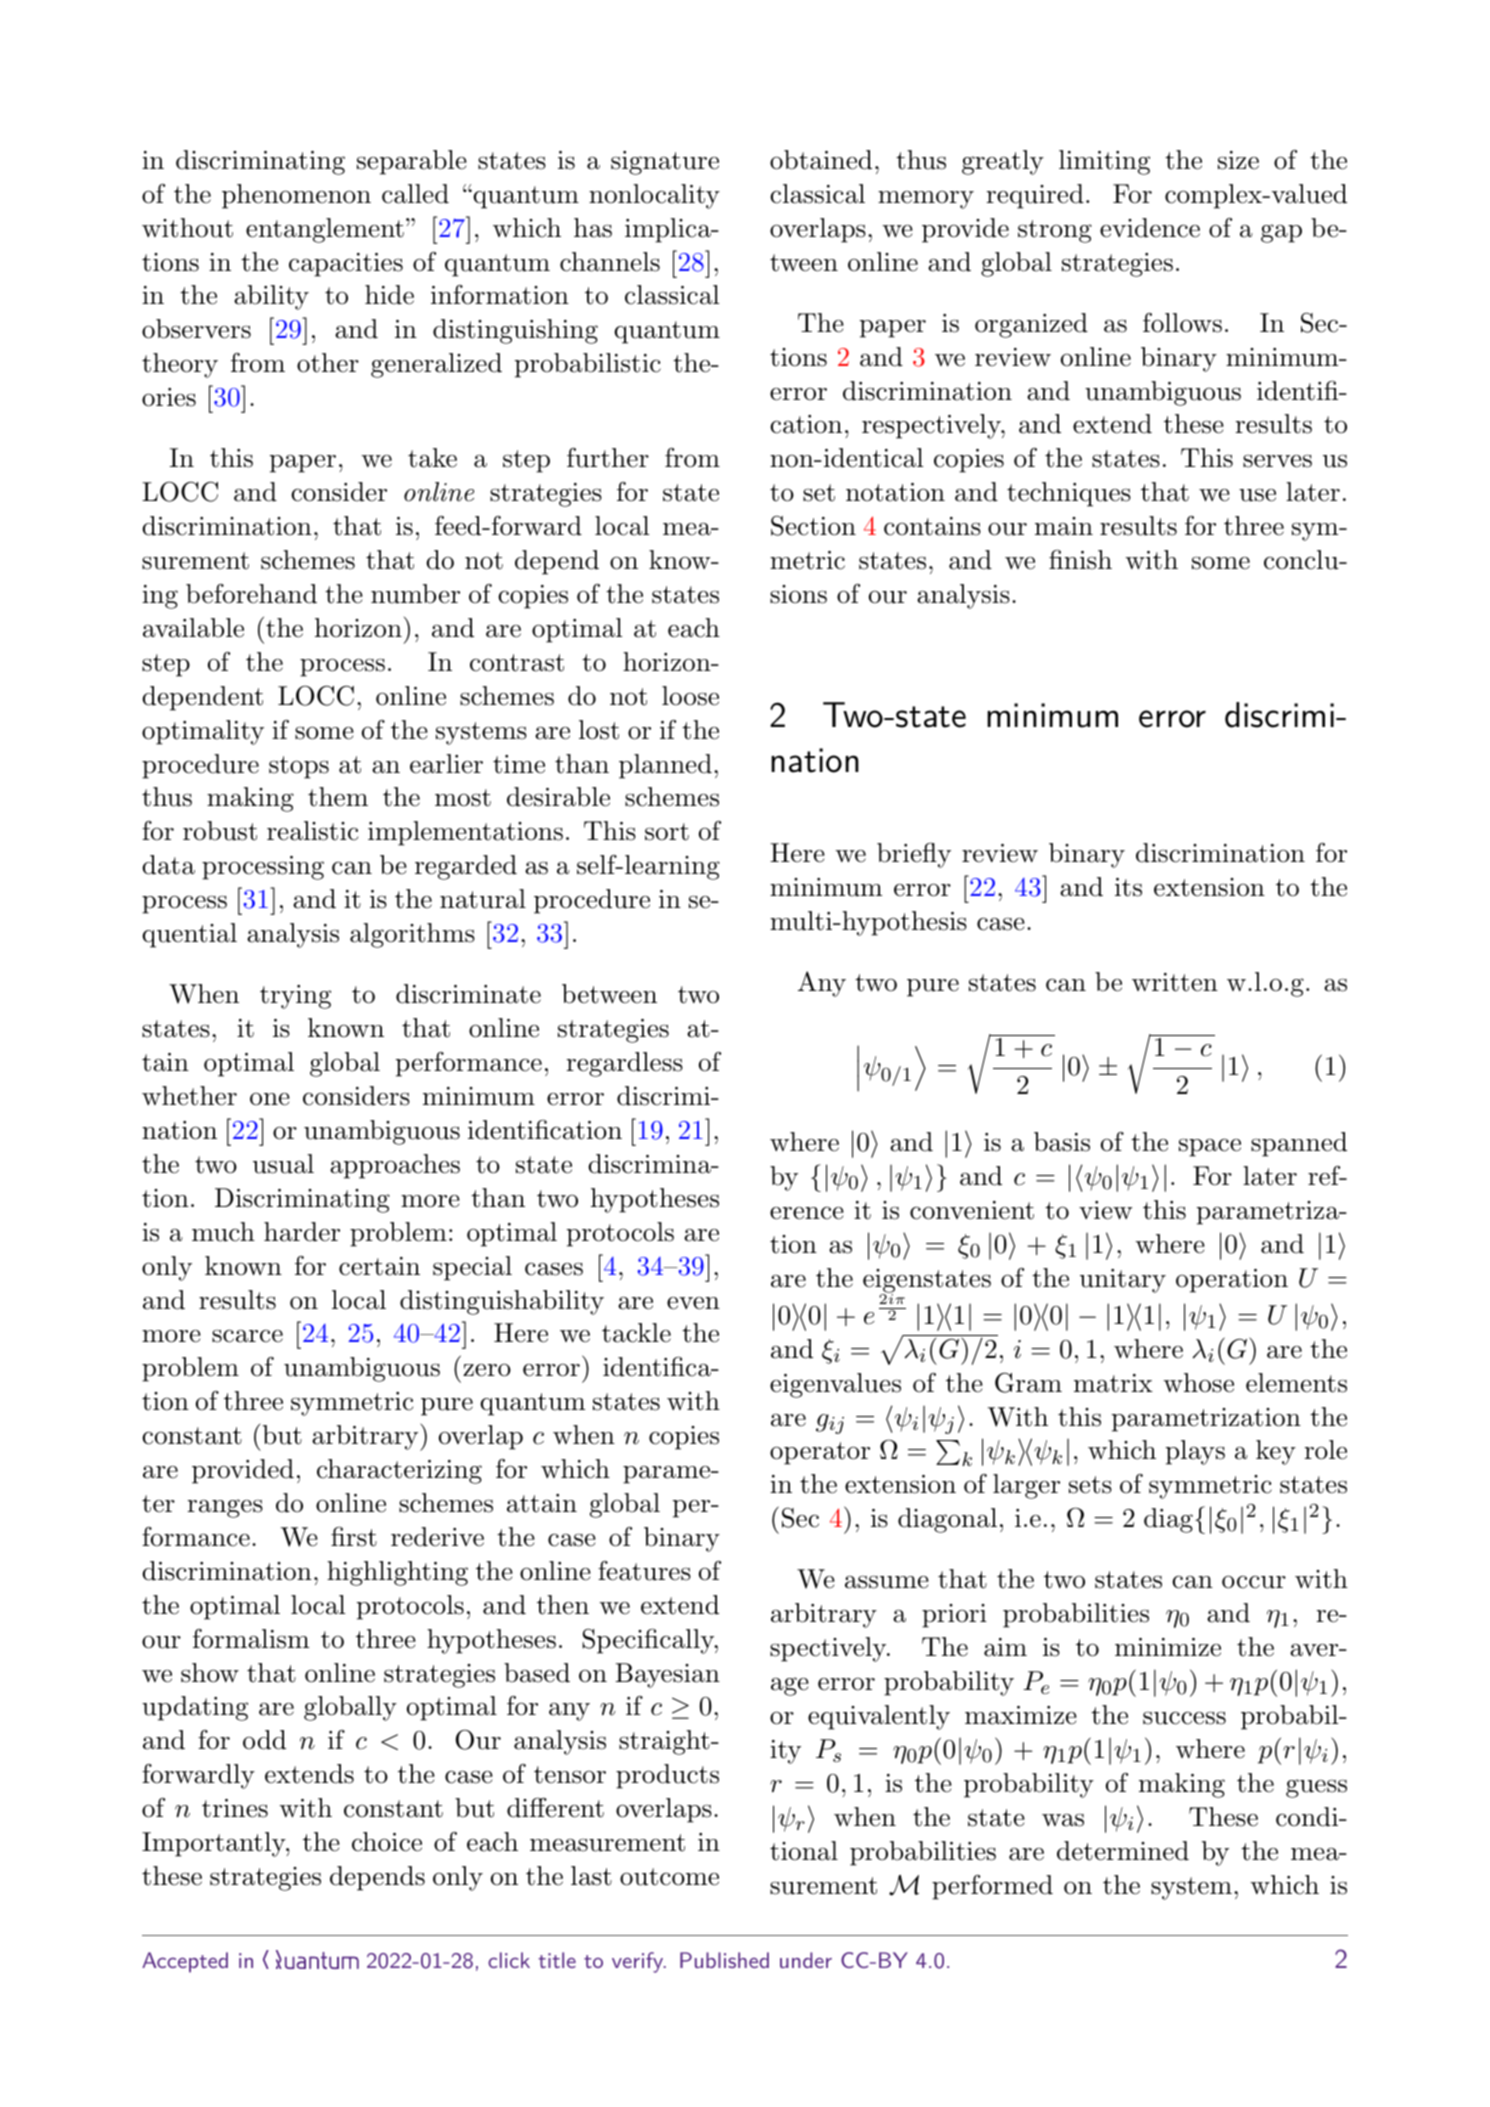  What do you see at coordinates (354, 1536) in the image?
I see `first` at bounding box center [354, 1536].
